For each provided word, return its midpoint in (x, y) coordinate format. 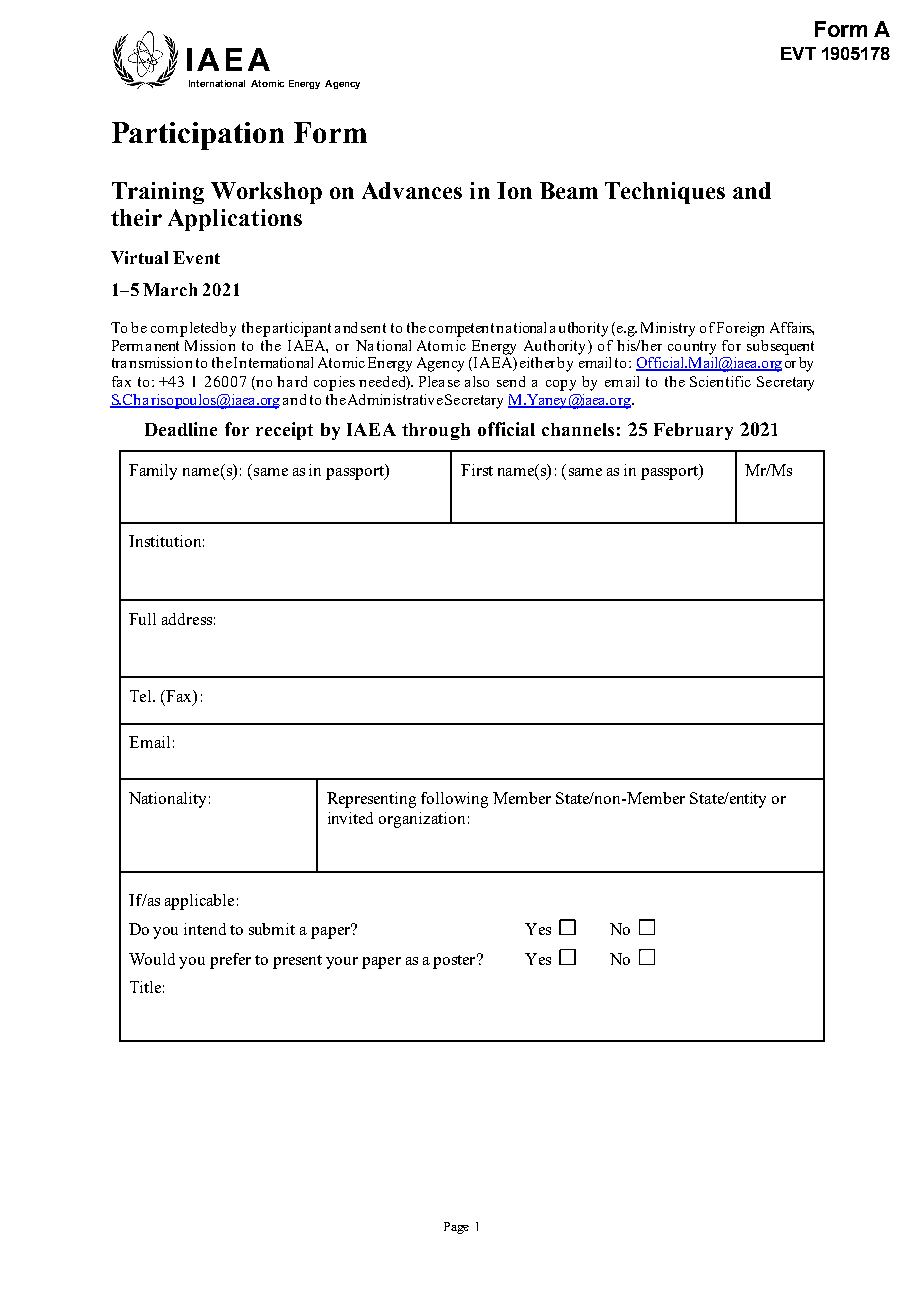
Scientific (720, 381)
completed (186, 329)
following (454, 800)
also (477, 381)
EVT (798, 53)
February (693, 431)
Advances (412, 190)
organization (422, 820)
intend (205, 929)
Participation (198, 136)
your (342, 963)
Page (456, 1228)
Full (142, 619)
